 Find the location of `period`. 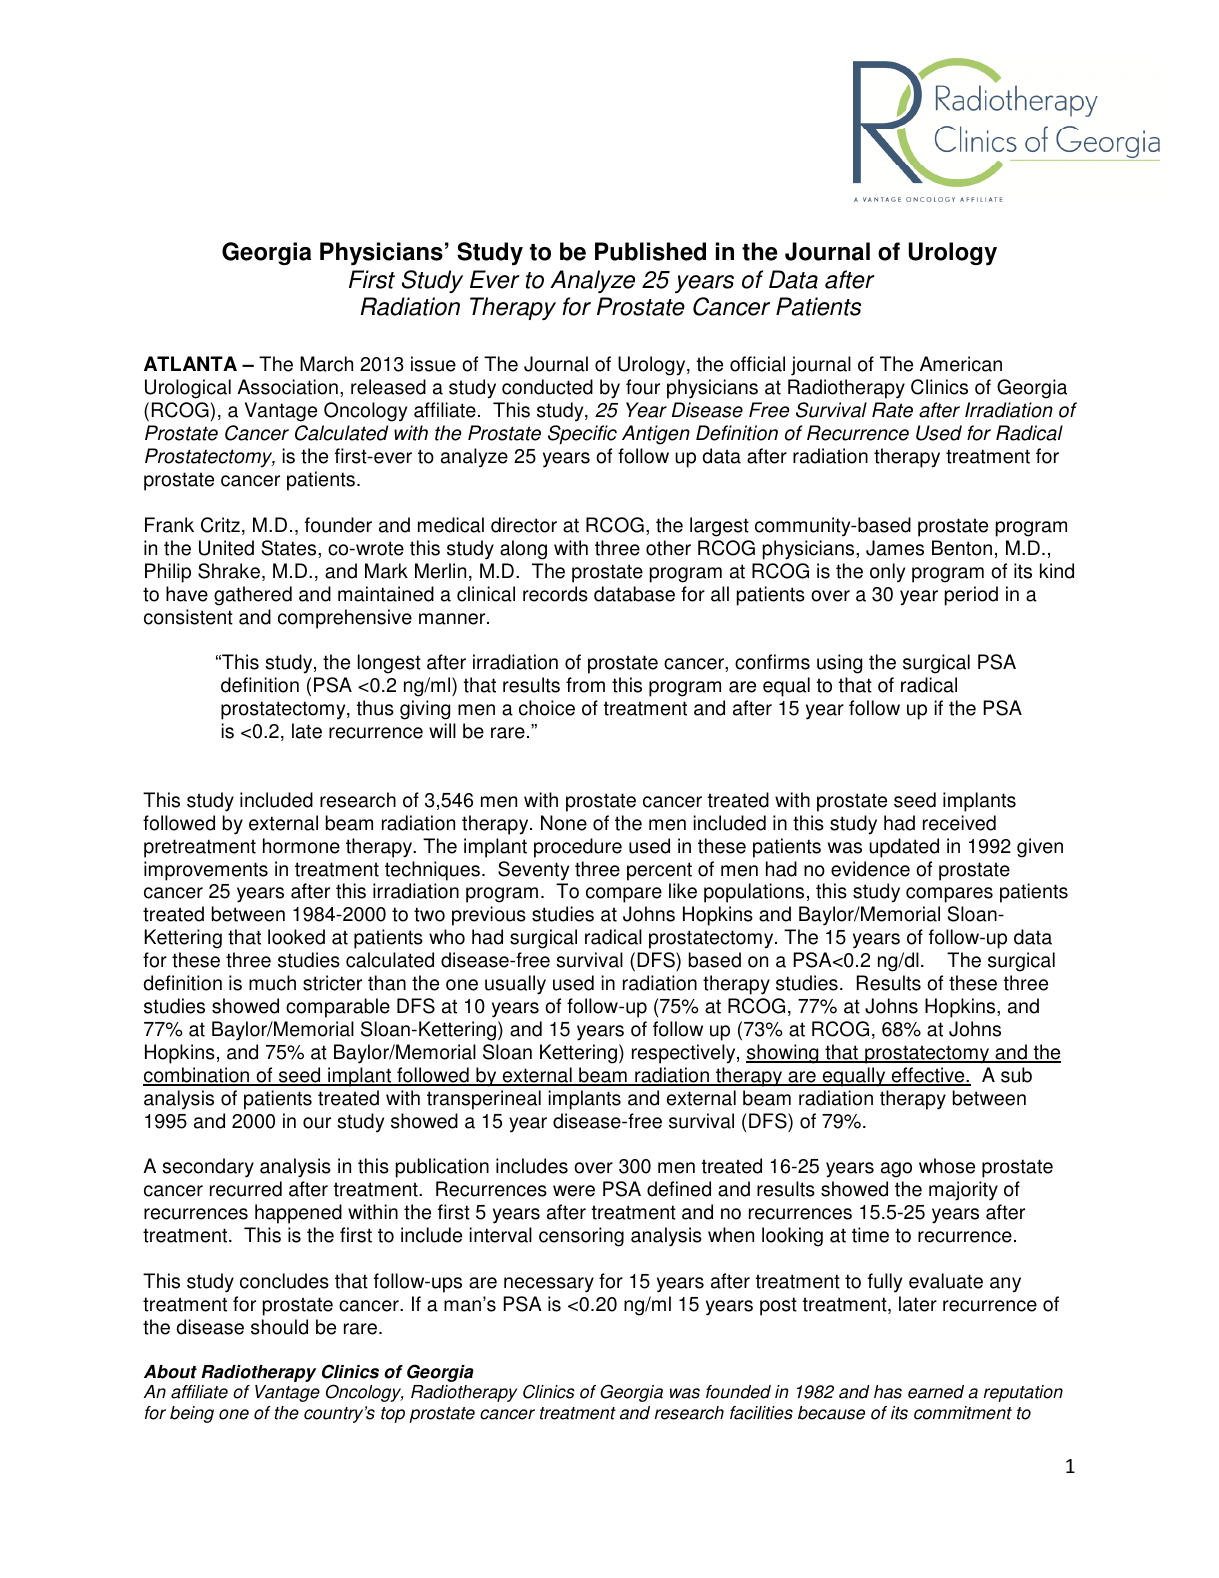

period is located at coordinates (971, 596).
